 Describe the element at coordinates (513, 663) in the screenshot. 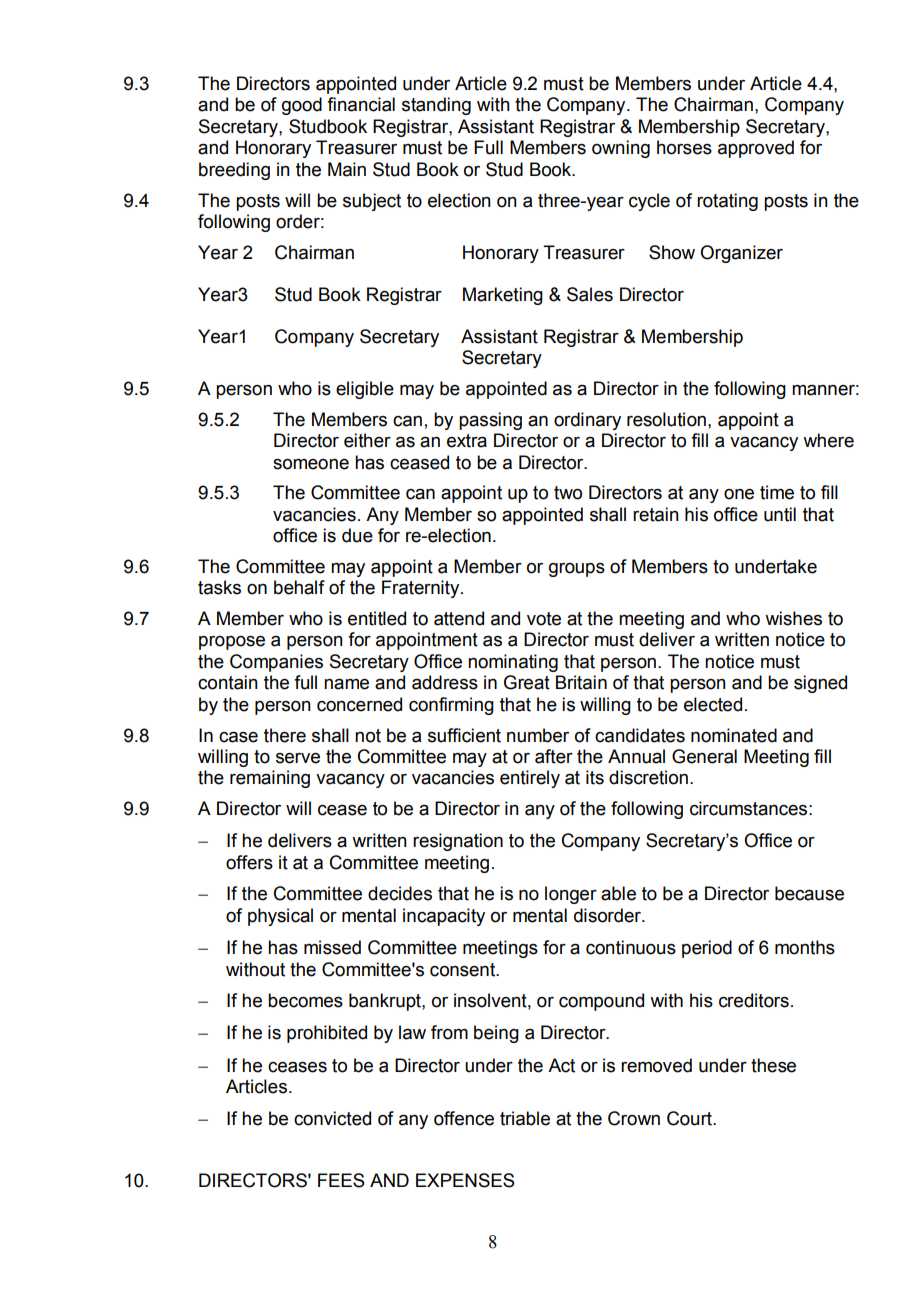

I see `nominating` at that location.
